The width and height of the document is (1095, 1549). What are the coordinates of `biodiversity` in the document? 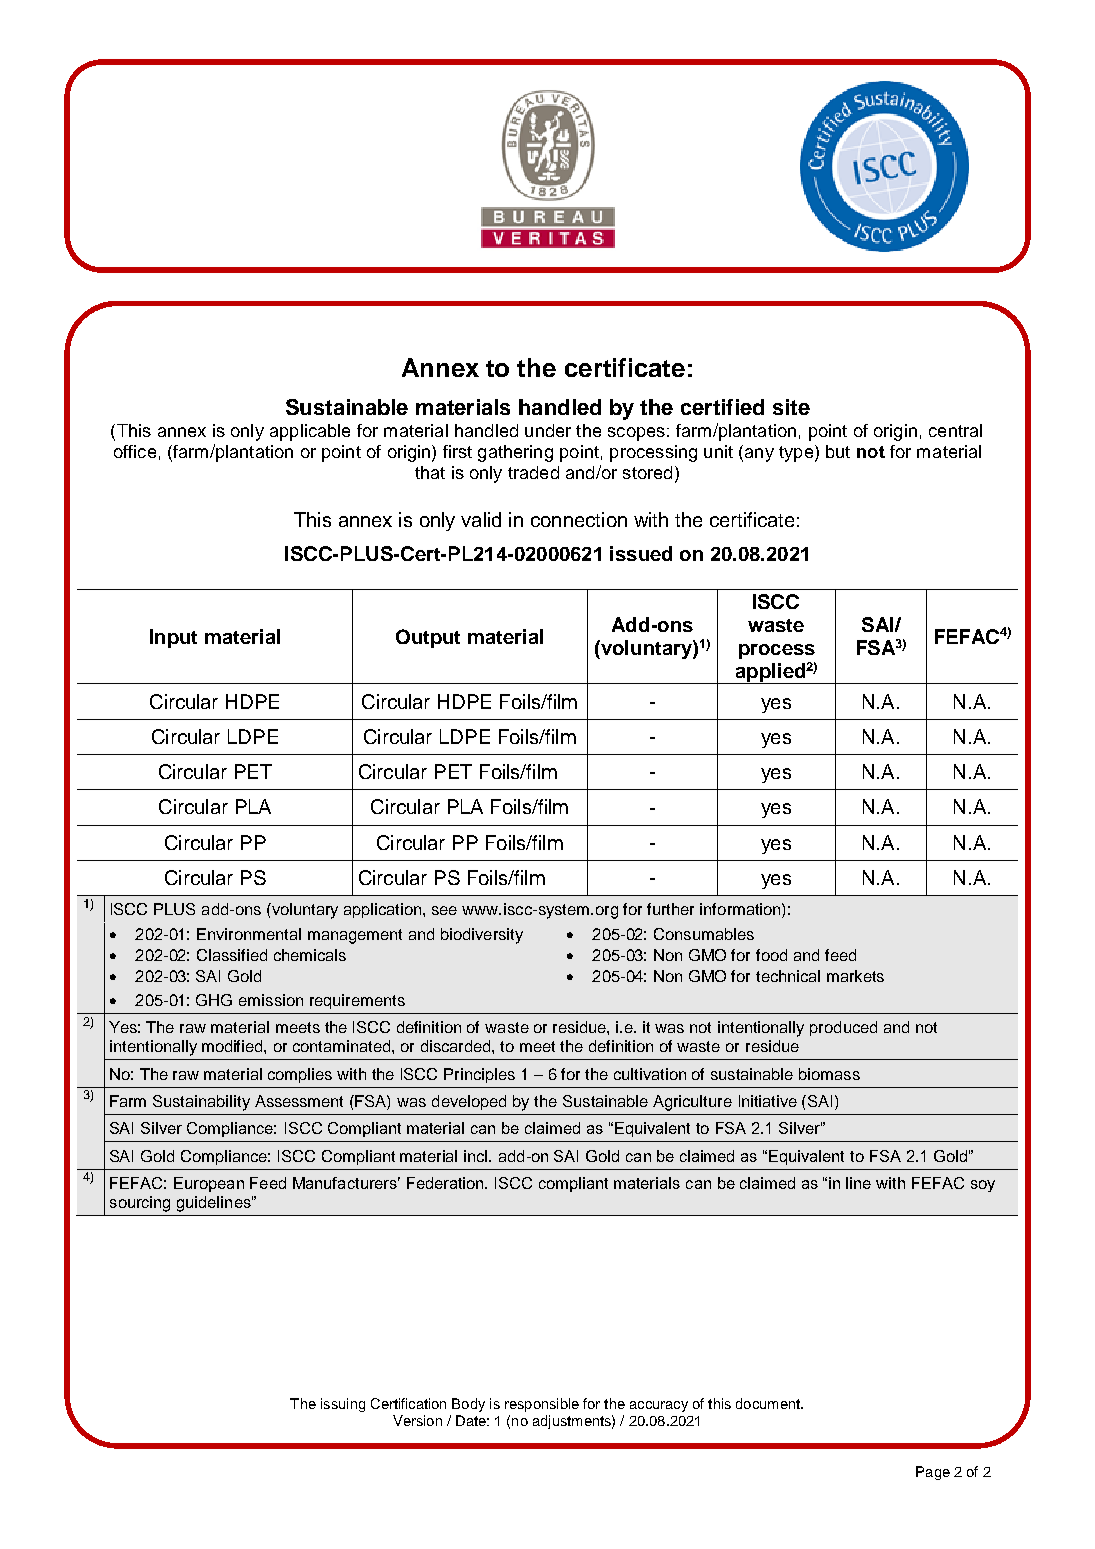 It's located at (482, 936).
